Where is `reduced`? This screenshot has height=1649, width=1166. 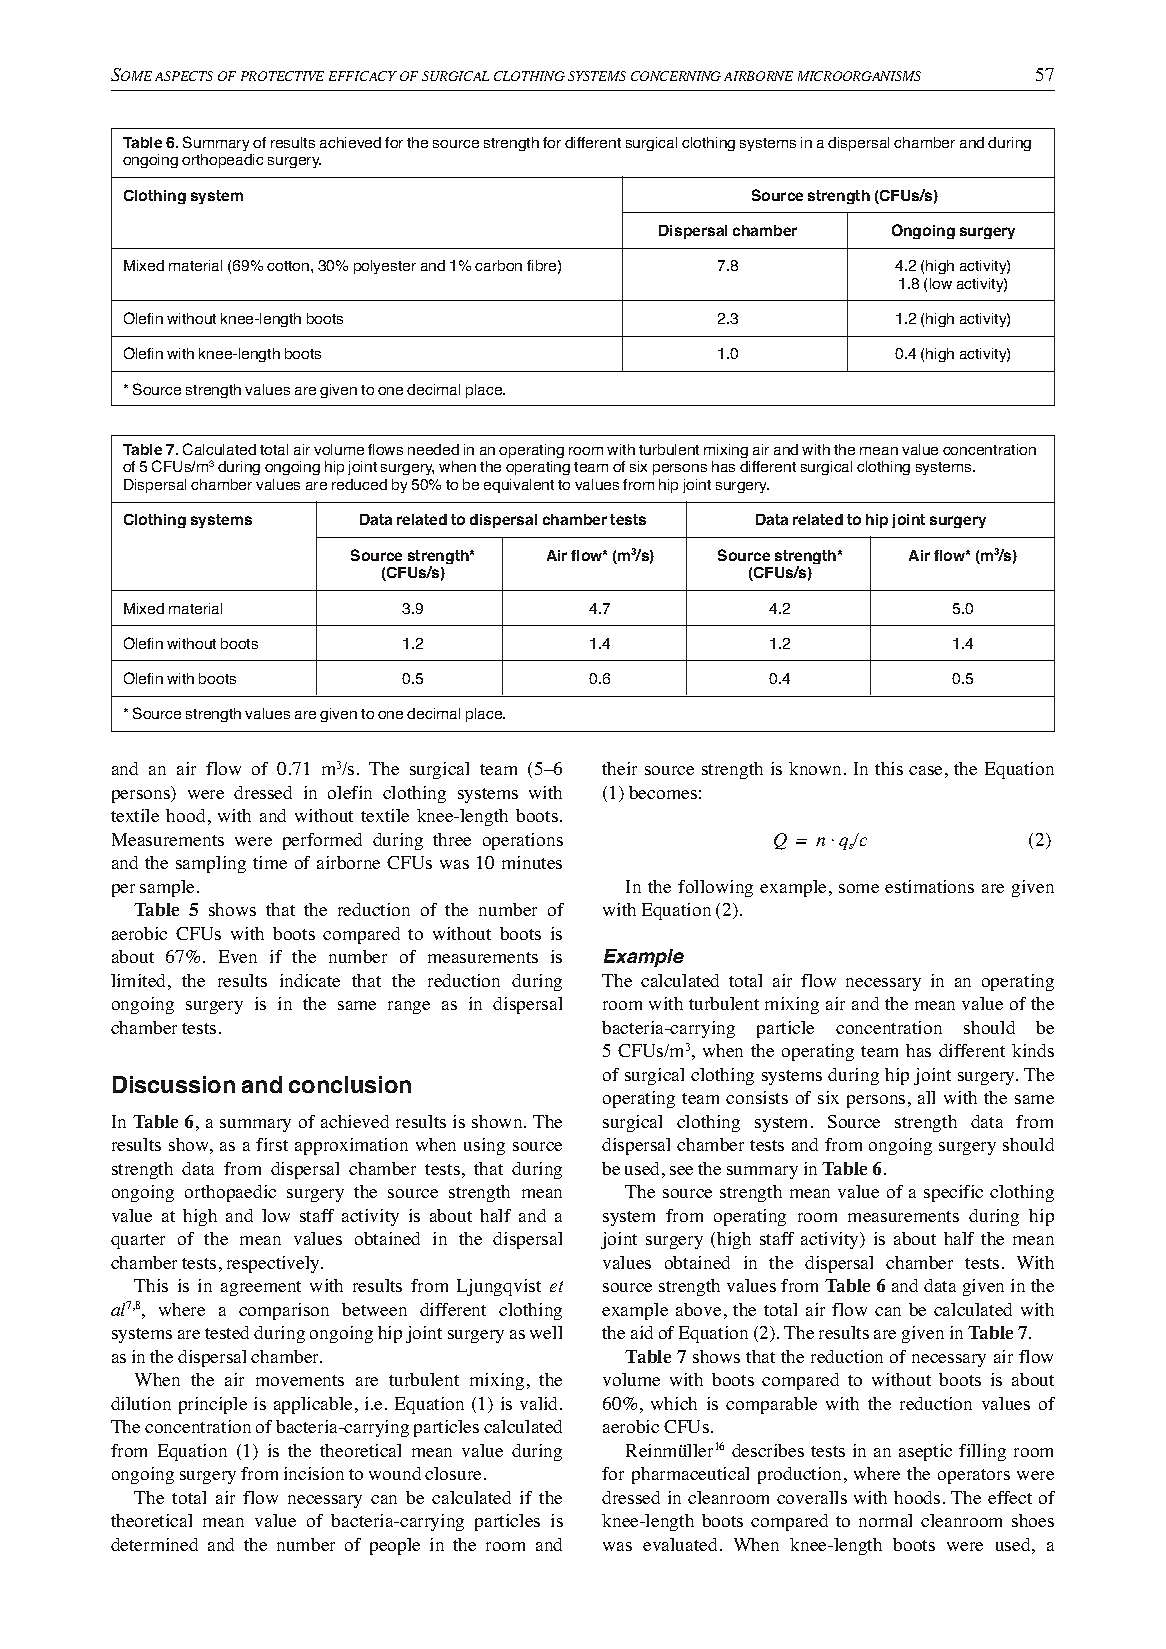 reduced is located at coordinates (359, 484).
